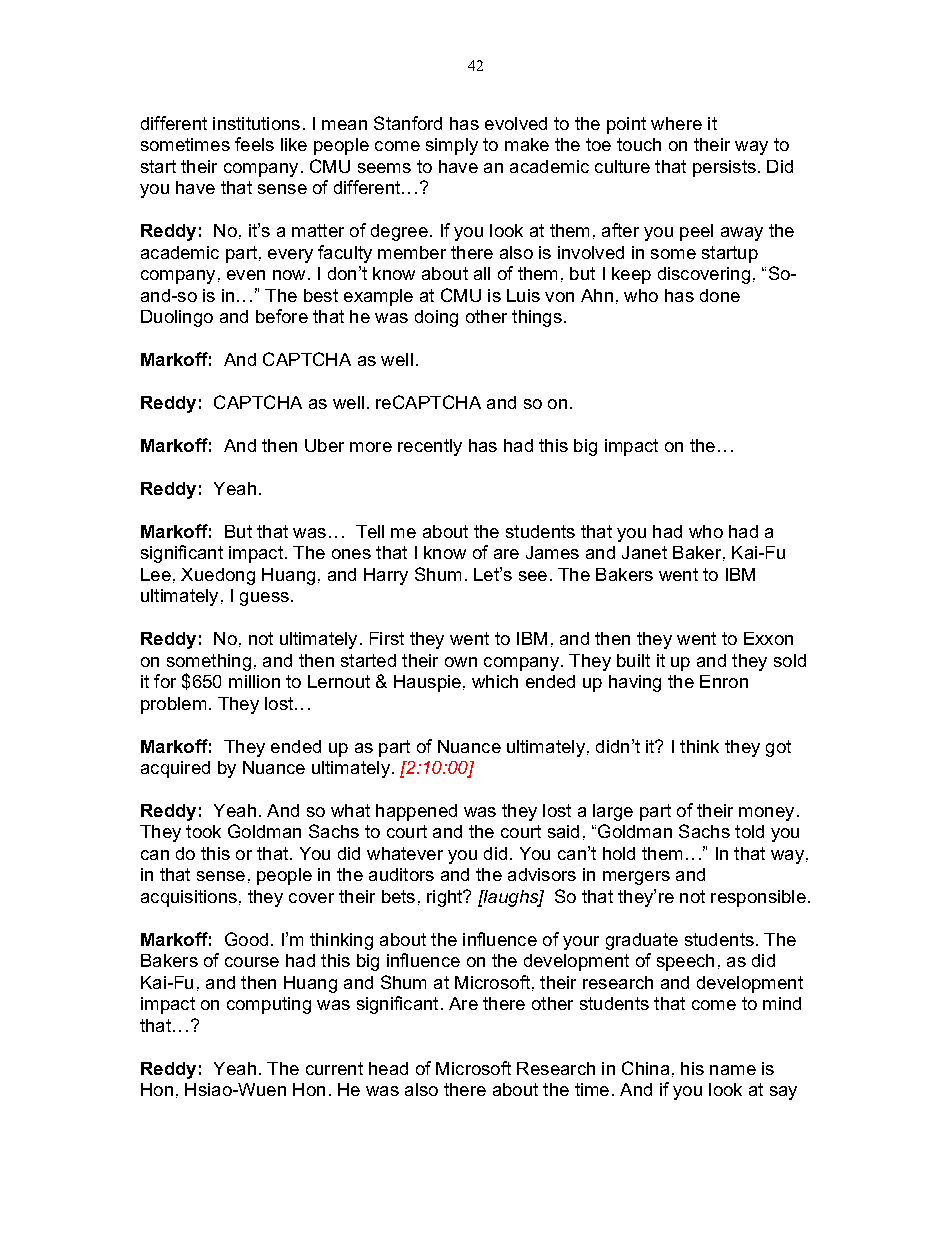  What do you see at coordinates (254, 144) in the document?
I see `feels` at bounding box center [254, 144].
